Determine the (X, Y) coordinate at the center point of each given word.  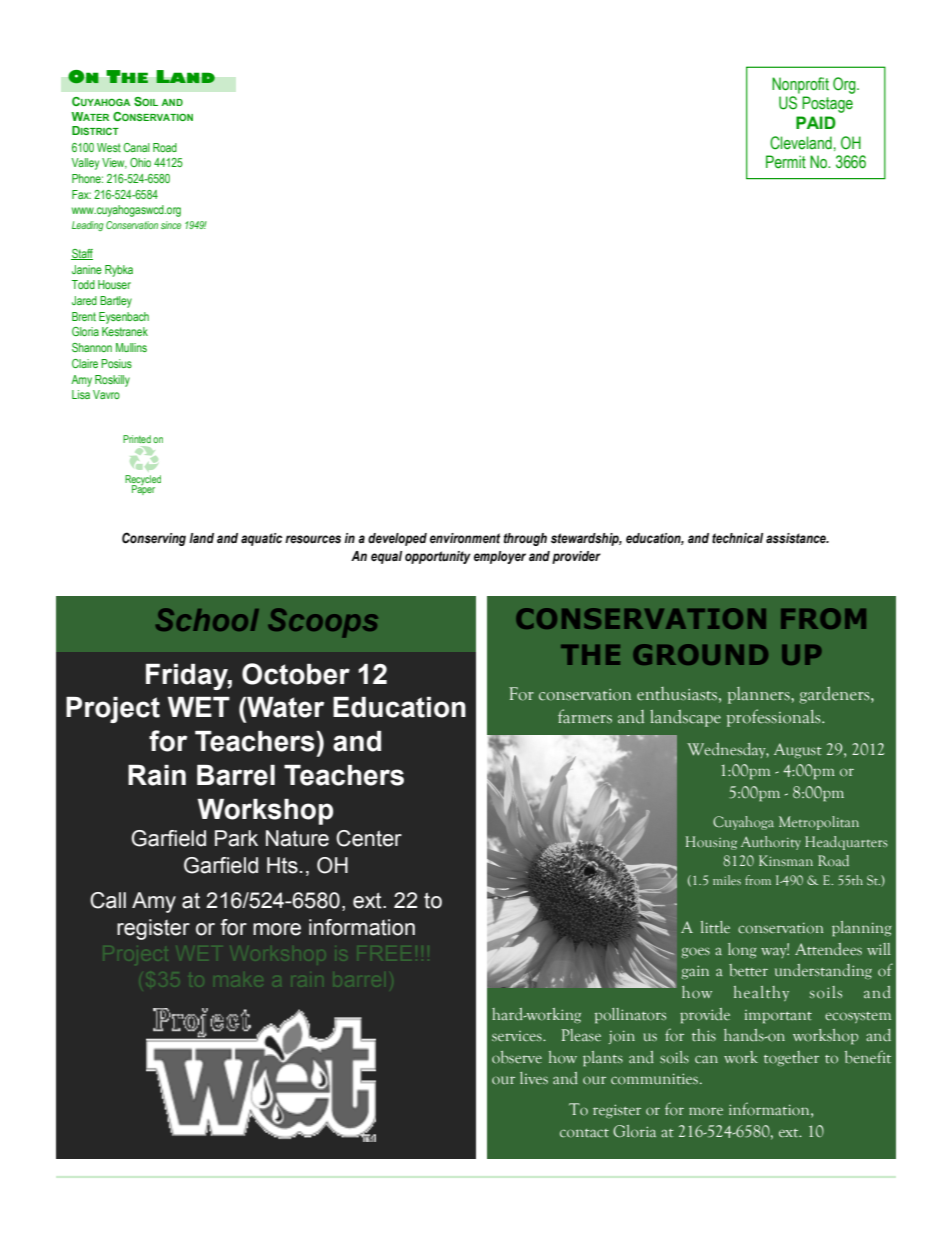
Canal (136, 147)
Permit (786, 162)
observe (517, 1057)
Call (108, 900)
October (296, 674)
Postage (827, 104)
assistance (797, 538)
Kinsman (786, 860)
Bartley (116, 302)
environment (465, 538)
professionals (775, 718)
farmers (585, 716)
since (171, 225)
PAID (816, 122)
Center (369, 838)
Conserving (154, 539)
